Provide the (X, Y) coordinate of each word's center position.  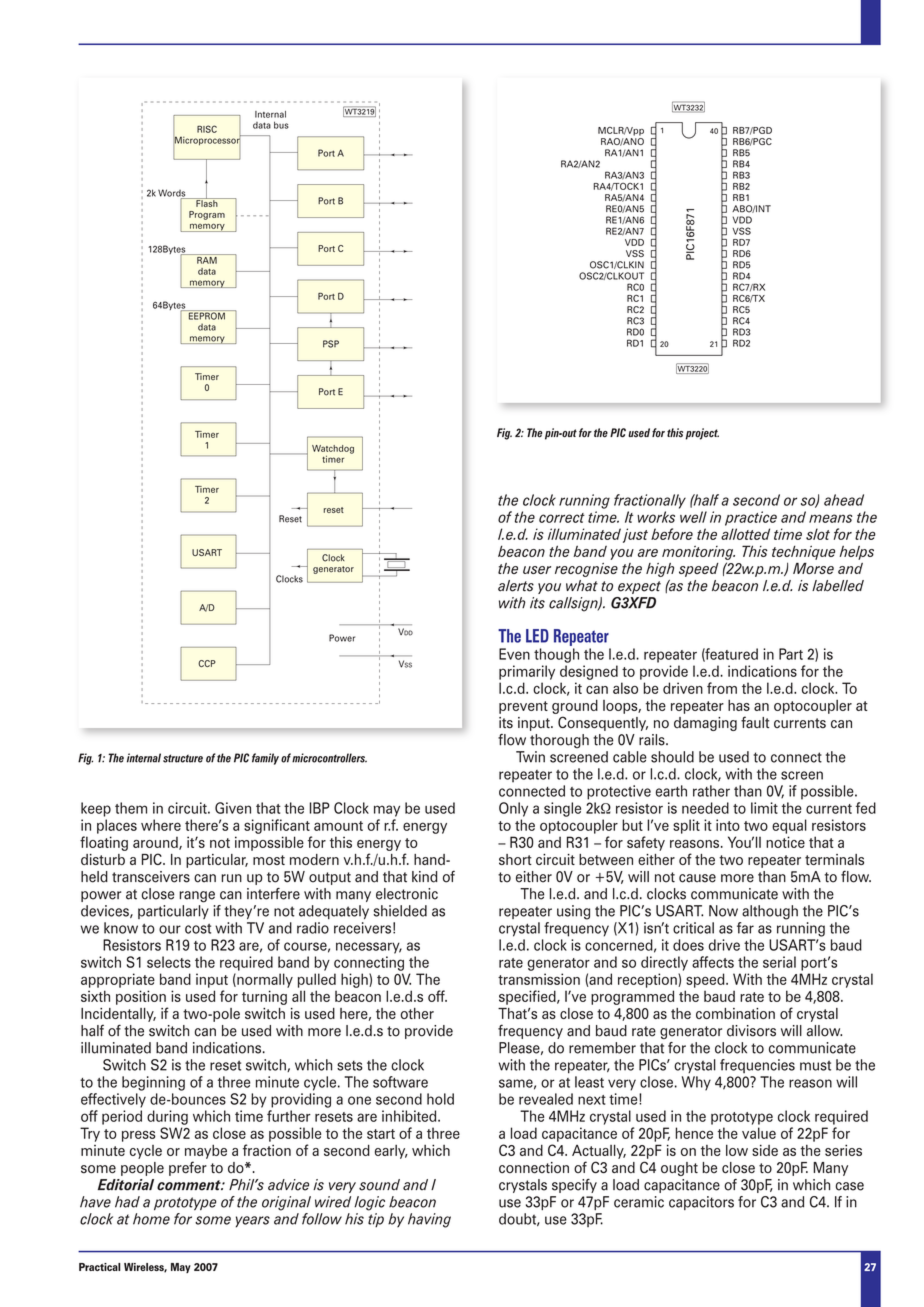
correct (562, 518)
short (515, 859)
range (197, 897)
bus (281, 125)
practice (751, 518)
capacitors (701, 1203)
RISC (207, 129)
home (151, 1219)
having (429, 1220)
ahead (844, 500)
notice (785, 842)
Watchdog (333, 449)
